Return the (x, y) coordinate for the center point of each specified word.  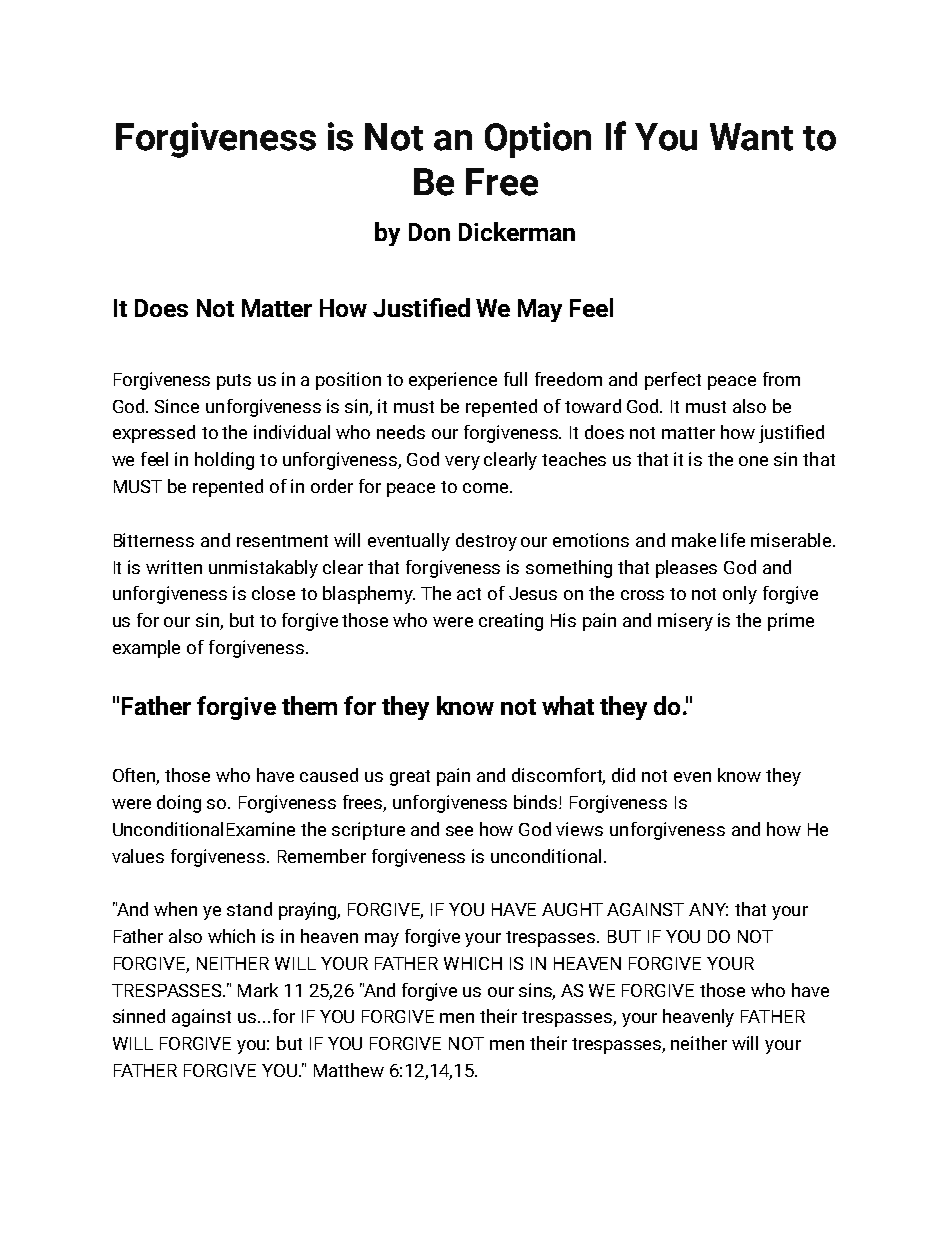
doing (179, 804)
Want (751, 137)
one (753, 461)
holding (224, 461)
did (623, 775)
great (410, 778)
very (462, 463)
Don (429, 232)
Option (538, 140)
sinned (139, 1016)
